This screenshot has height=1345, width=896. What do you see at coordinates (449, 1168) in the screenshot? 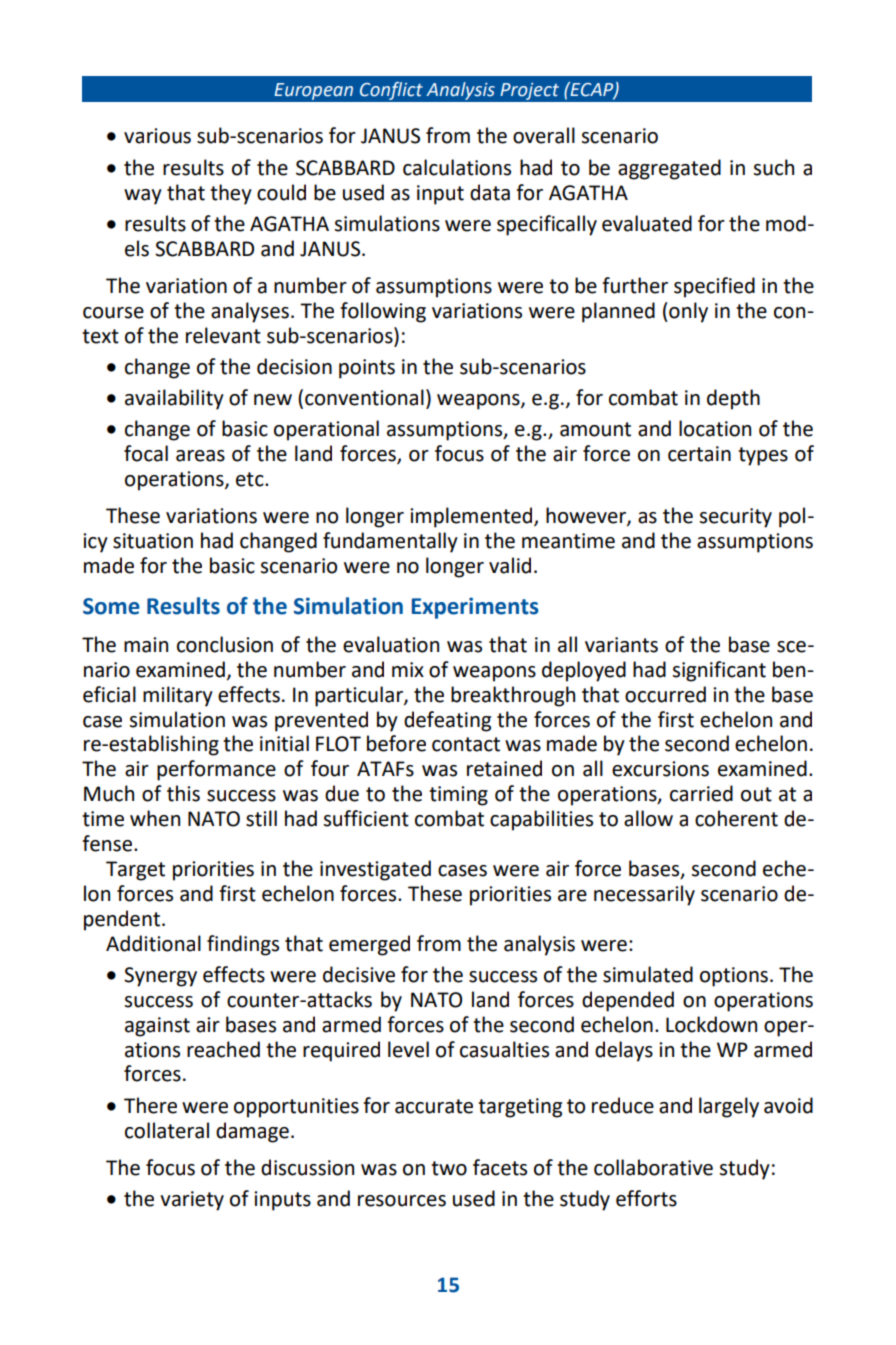
I see `two` at bounding box center [449, 1168].
